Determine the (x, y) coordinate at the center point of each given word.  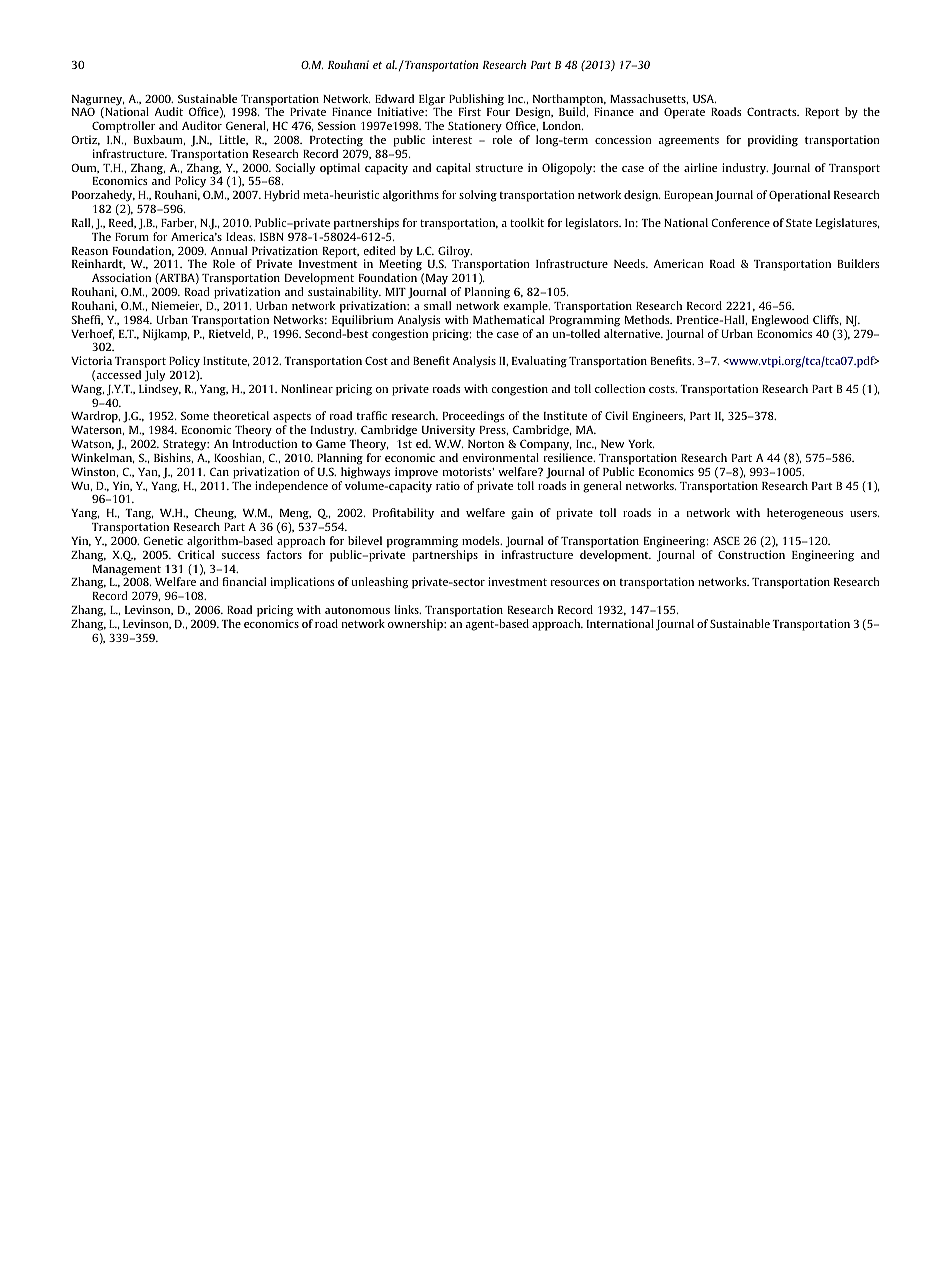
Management (127, 570)
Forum (132, 237)
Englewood (780, 321)
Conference (741, 222)
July (155, 376)
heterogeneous (805, 514)
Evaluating (539, 362)
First (470, 111)
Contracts (773, 111)
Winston (94, 472)
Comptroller (123, 127)
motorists (468, 471)
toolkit (527, 222)
